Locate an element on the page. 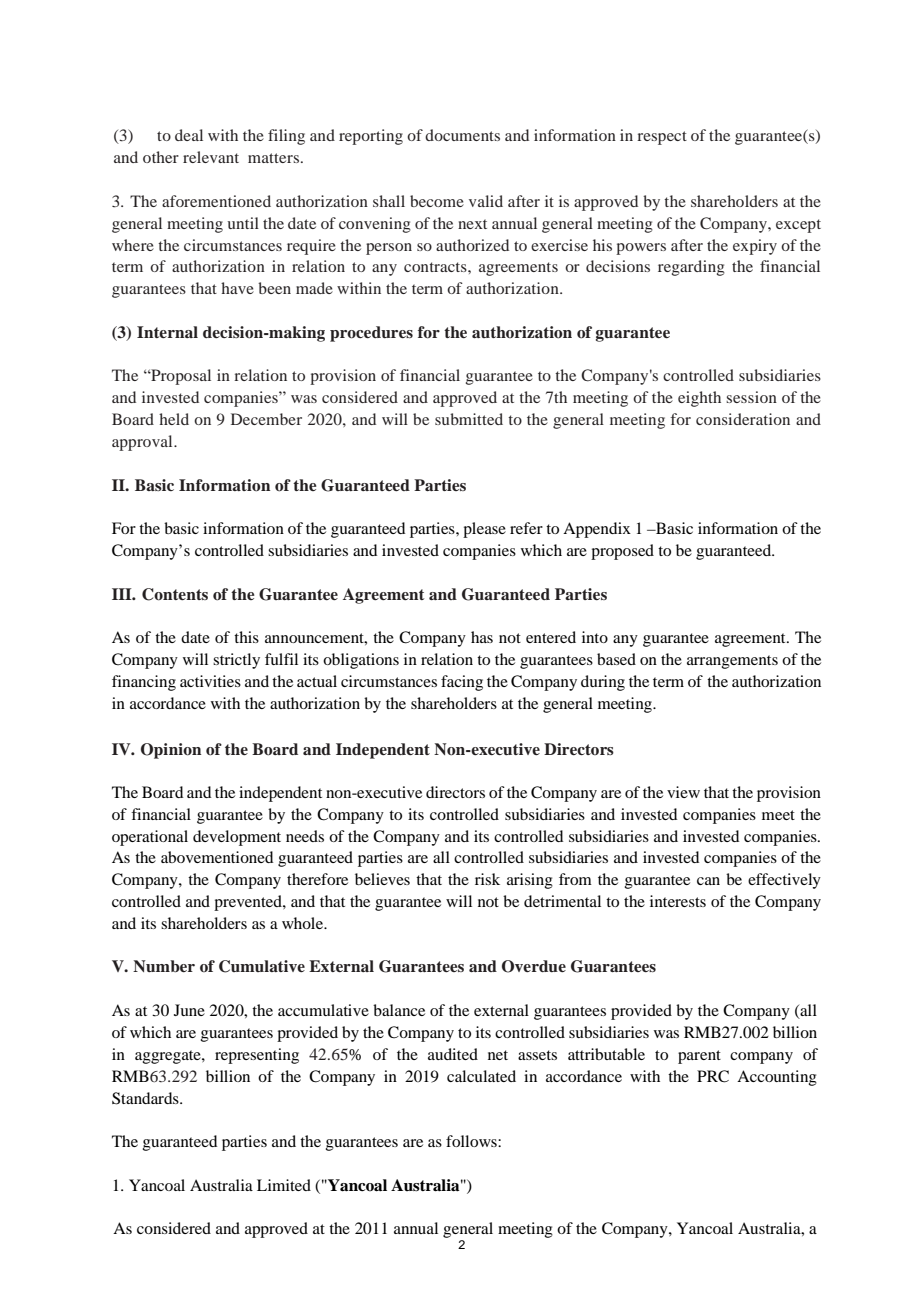 The image size is (924, 1307). facing is located at coordinates (462, 683).
